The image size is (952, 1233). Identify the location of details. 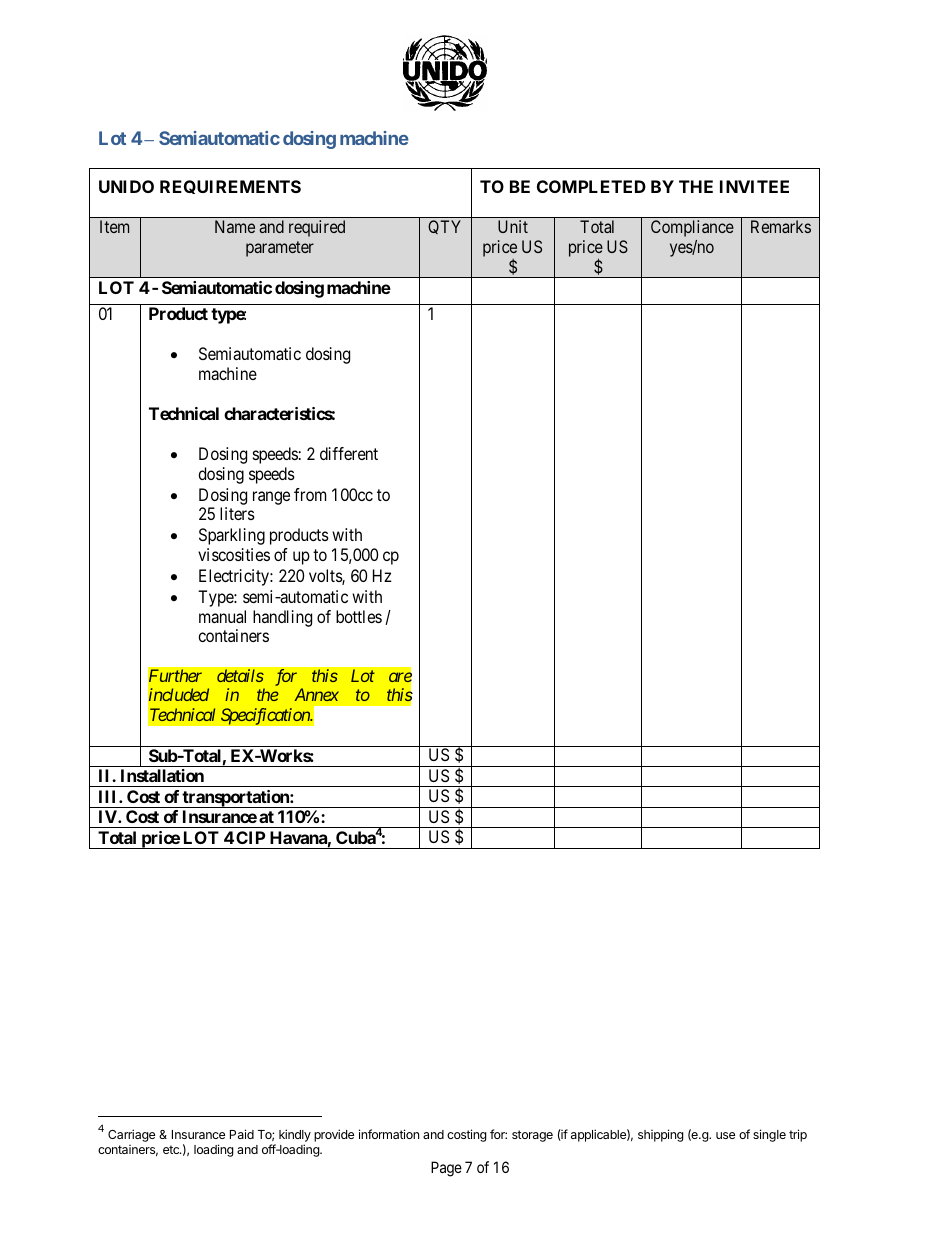
(240, 675).
